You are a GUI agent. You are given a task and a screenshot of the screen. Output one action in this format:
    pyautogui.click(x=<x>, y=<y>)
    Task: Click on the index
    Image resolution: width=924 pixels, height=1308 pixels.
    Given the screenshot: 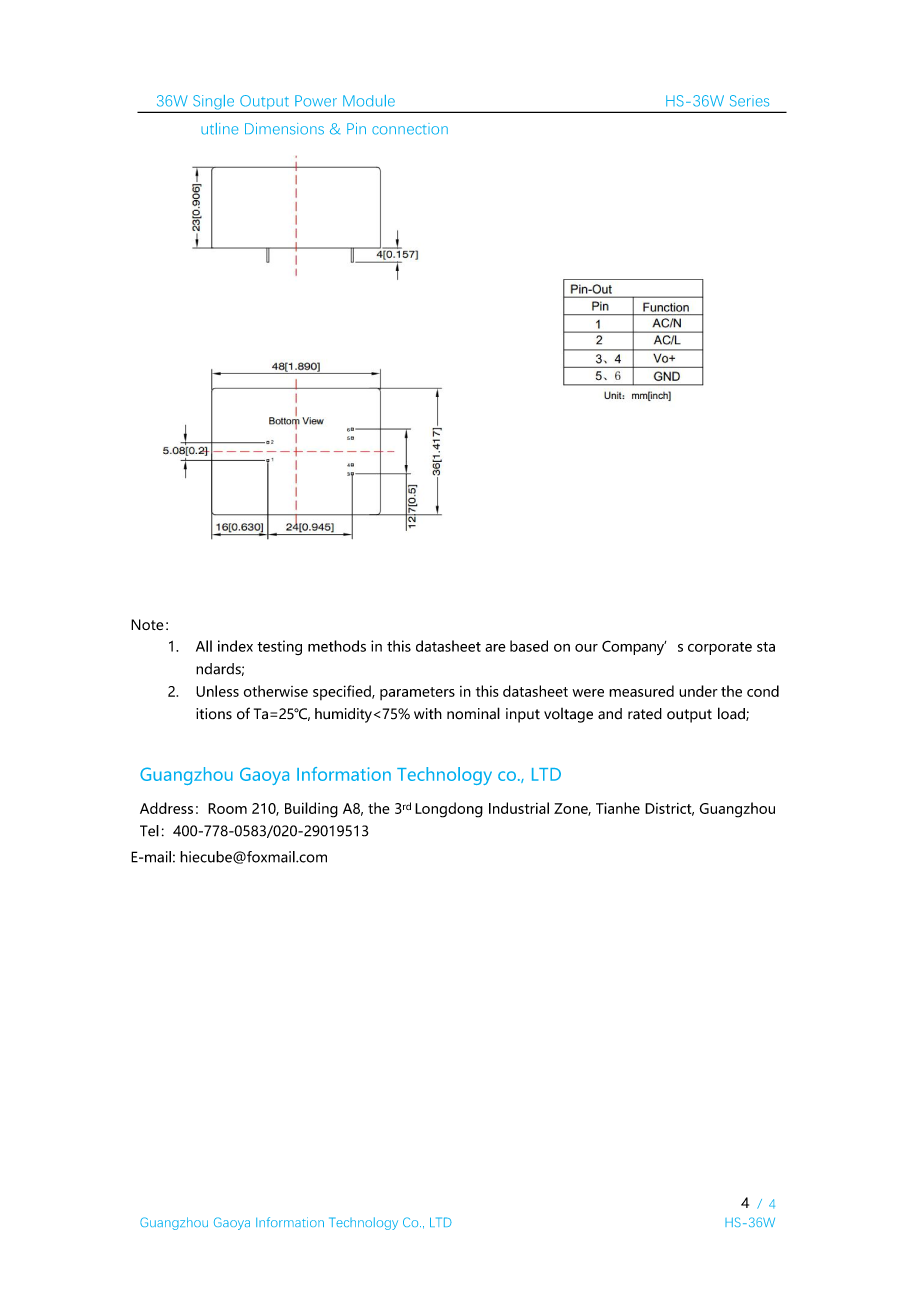 What is the action you would take?
    pyautogui.click(x=235, y=646)
